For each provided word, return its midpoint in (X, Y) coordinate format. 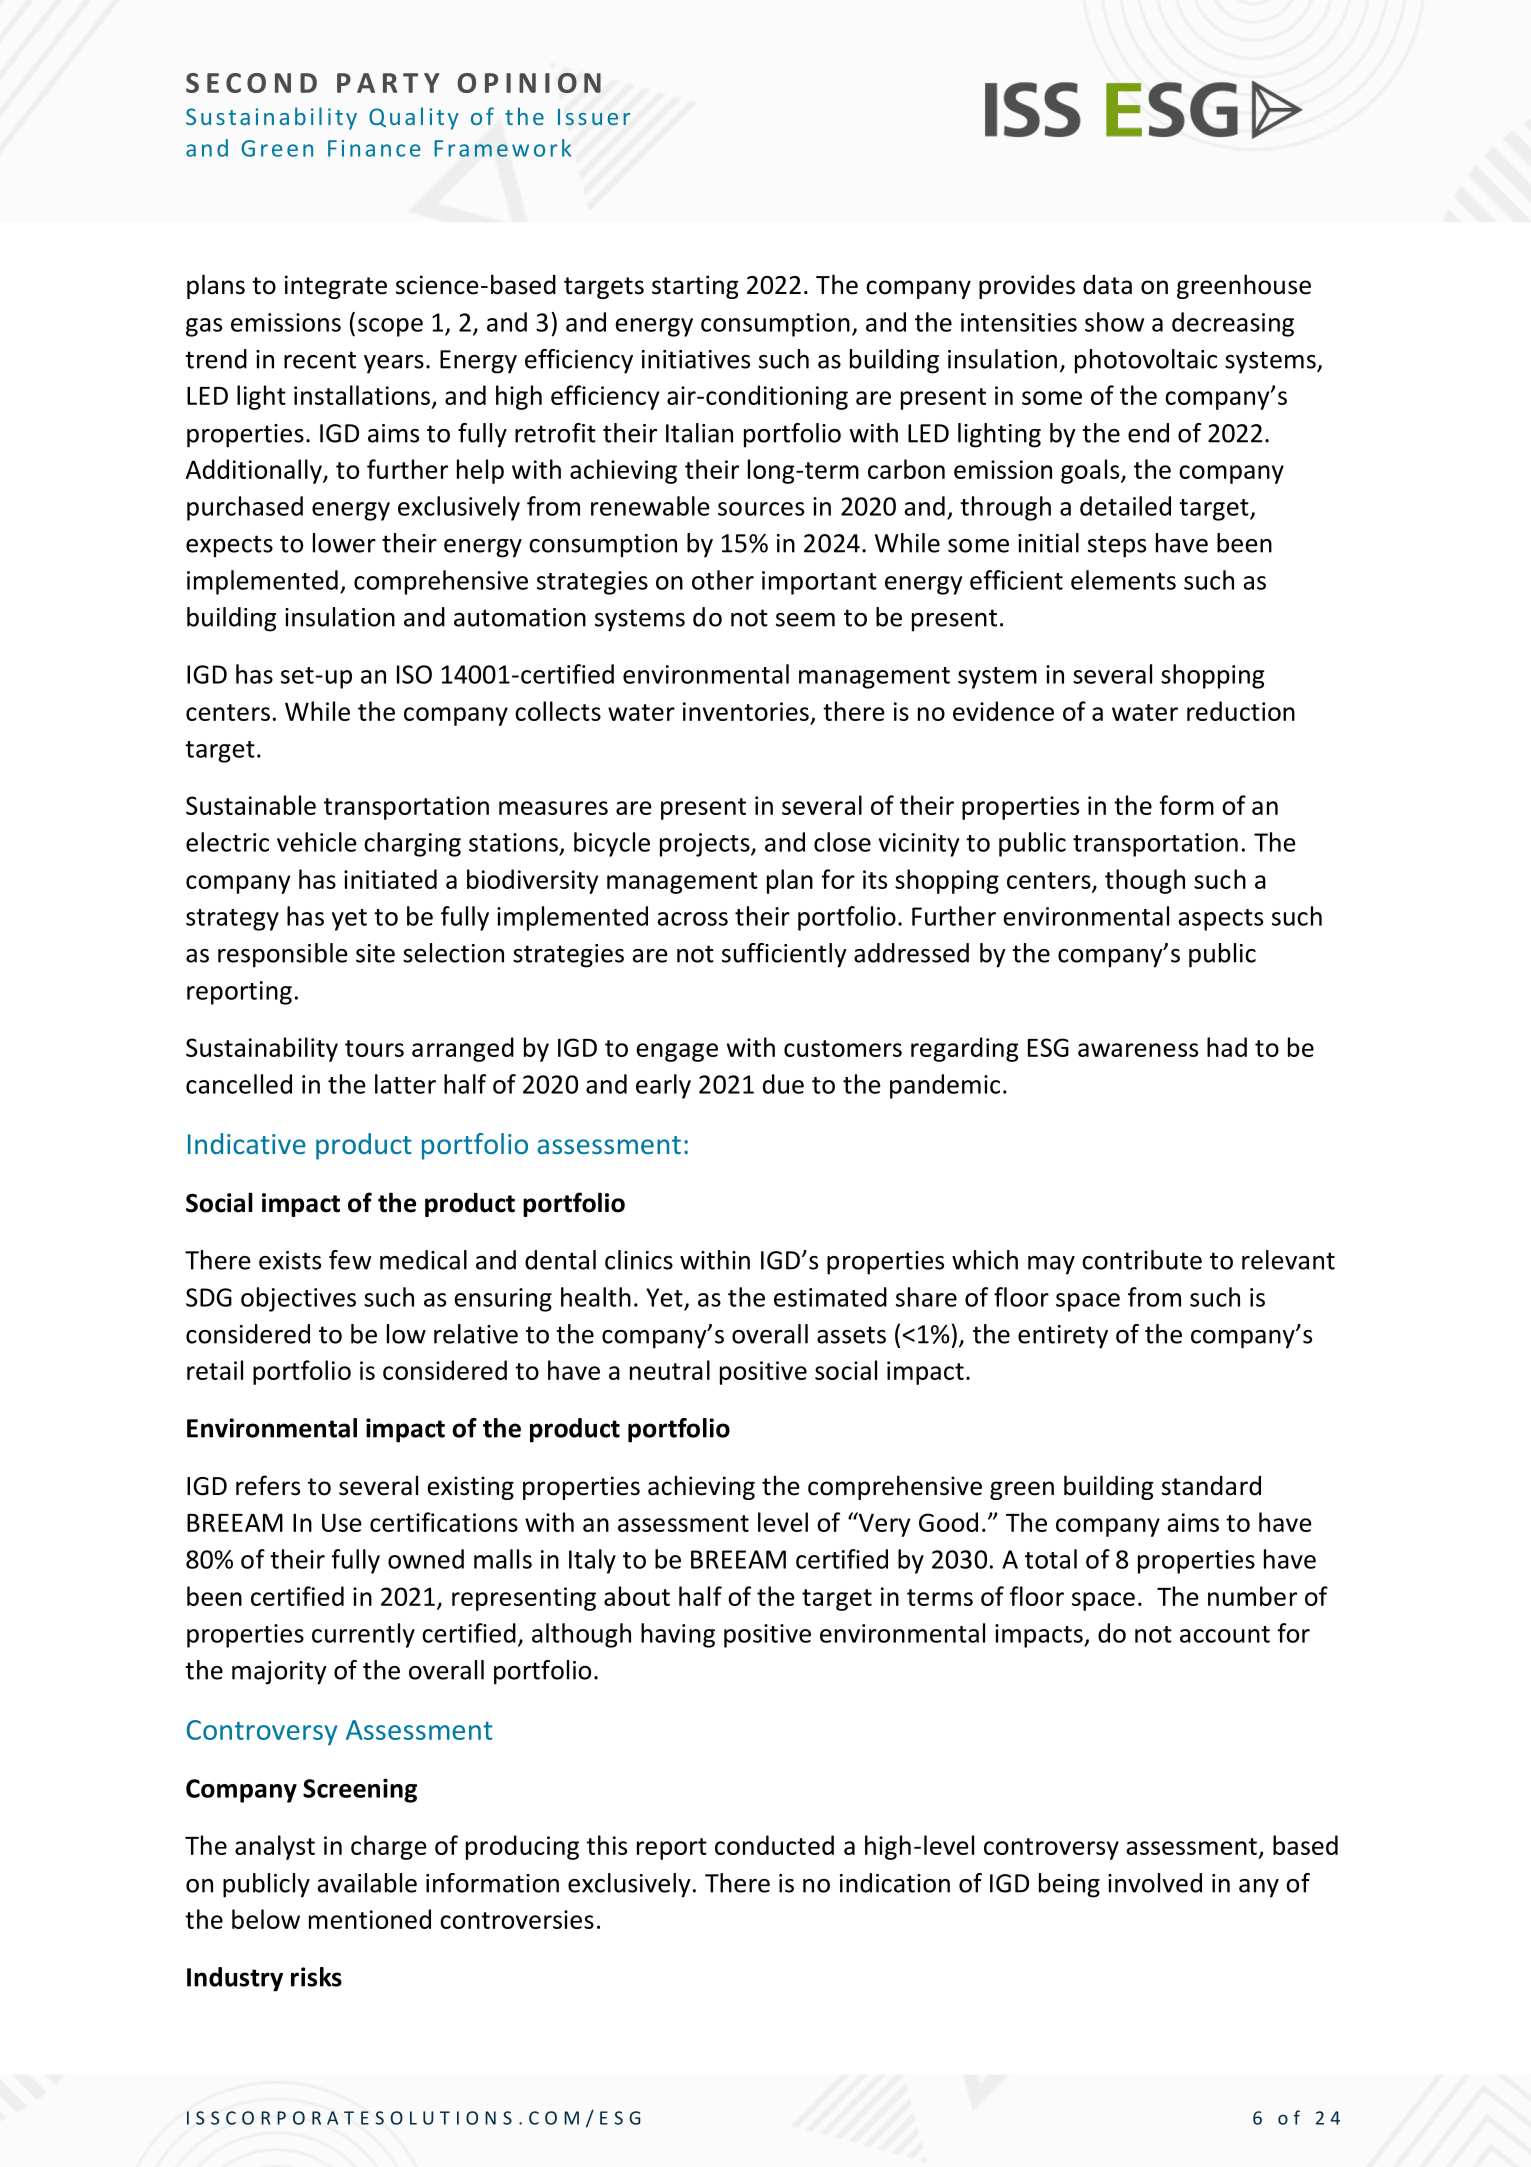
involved (1155, 1883)
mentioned (370, 1919)
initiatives (696, 359)
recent (320, 360)
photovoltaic (1146, 361)
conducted (774, 1845)
